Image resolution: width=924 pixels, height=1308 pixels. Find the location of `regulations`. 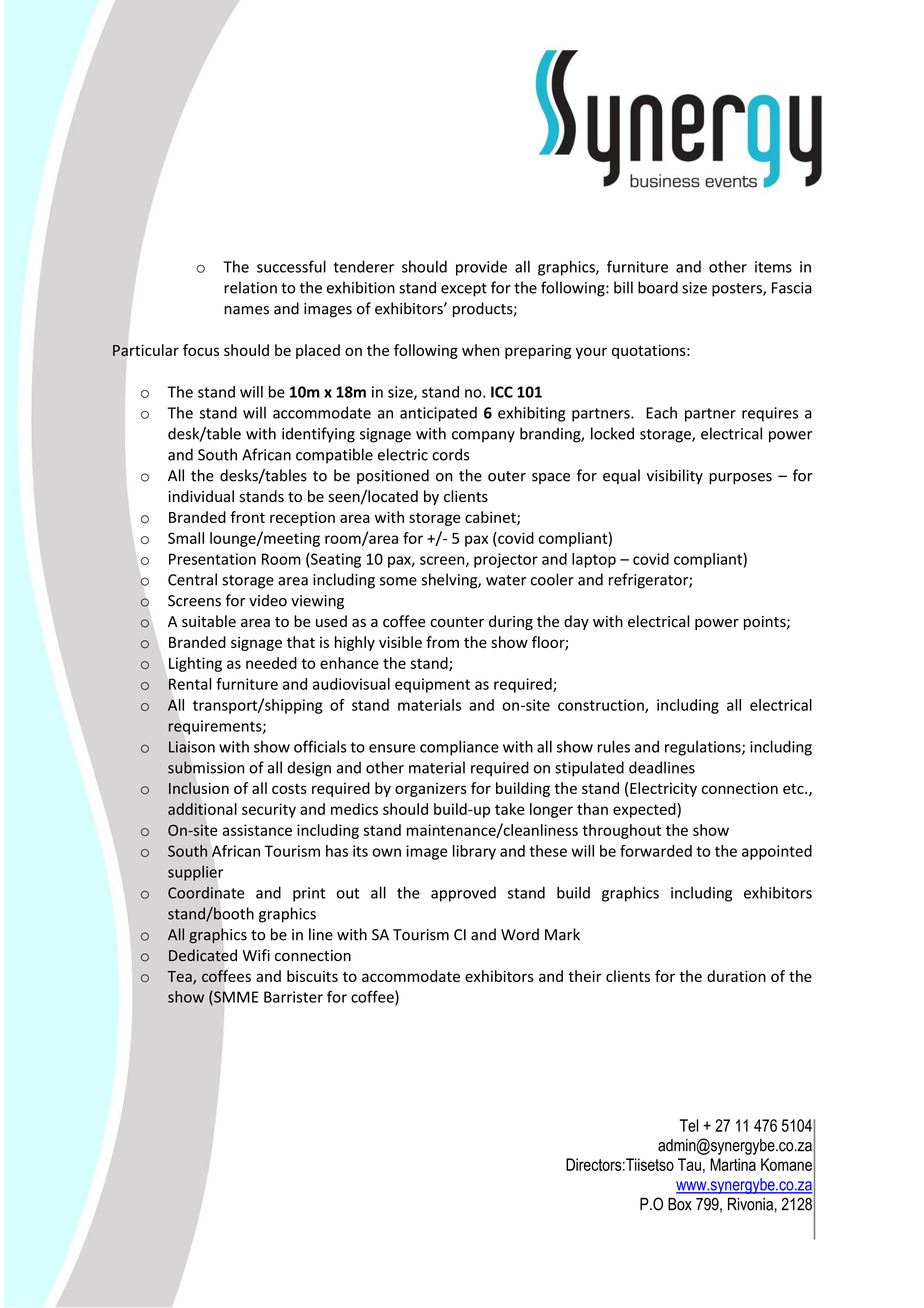

regulations is located at coordinates (704, 748).
